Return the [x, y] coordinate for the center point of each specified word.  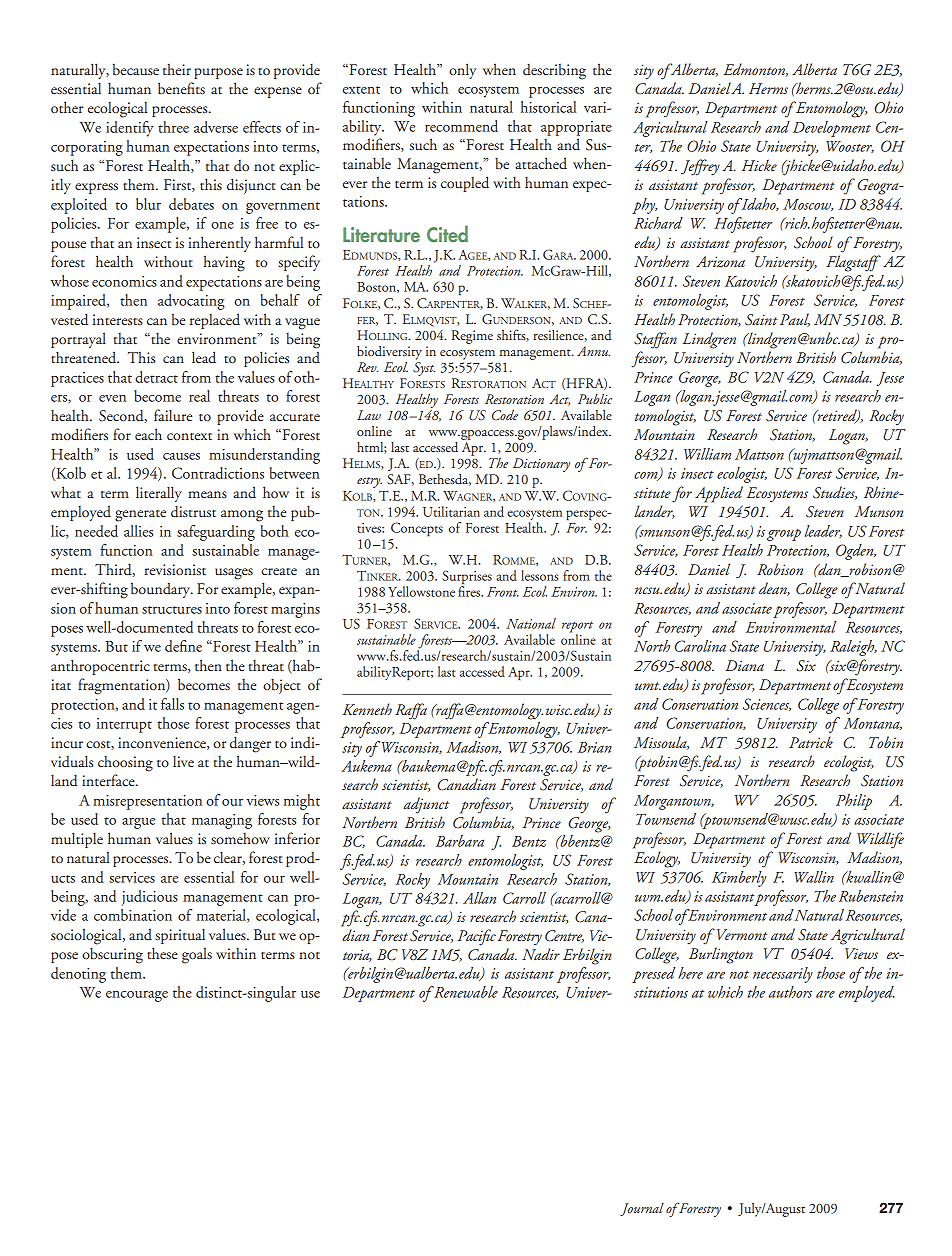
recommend [461, 126]
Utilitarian [451, 511]
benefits [181, 88]
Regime [472, 337]
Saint [761, 320]
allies [138, 531]
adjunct [426, 805]
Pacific [477, 937]
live [183, 761]
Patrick [811, 742]
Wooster [850, 147]
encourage [137, 996]
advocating [191, 302]
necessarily [783, 975]
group [784, 535]
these [162, 953]
